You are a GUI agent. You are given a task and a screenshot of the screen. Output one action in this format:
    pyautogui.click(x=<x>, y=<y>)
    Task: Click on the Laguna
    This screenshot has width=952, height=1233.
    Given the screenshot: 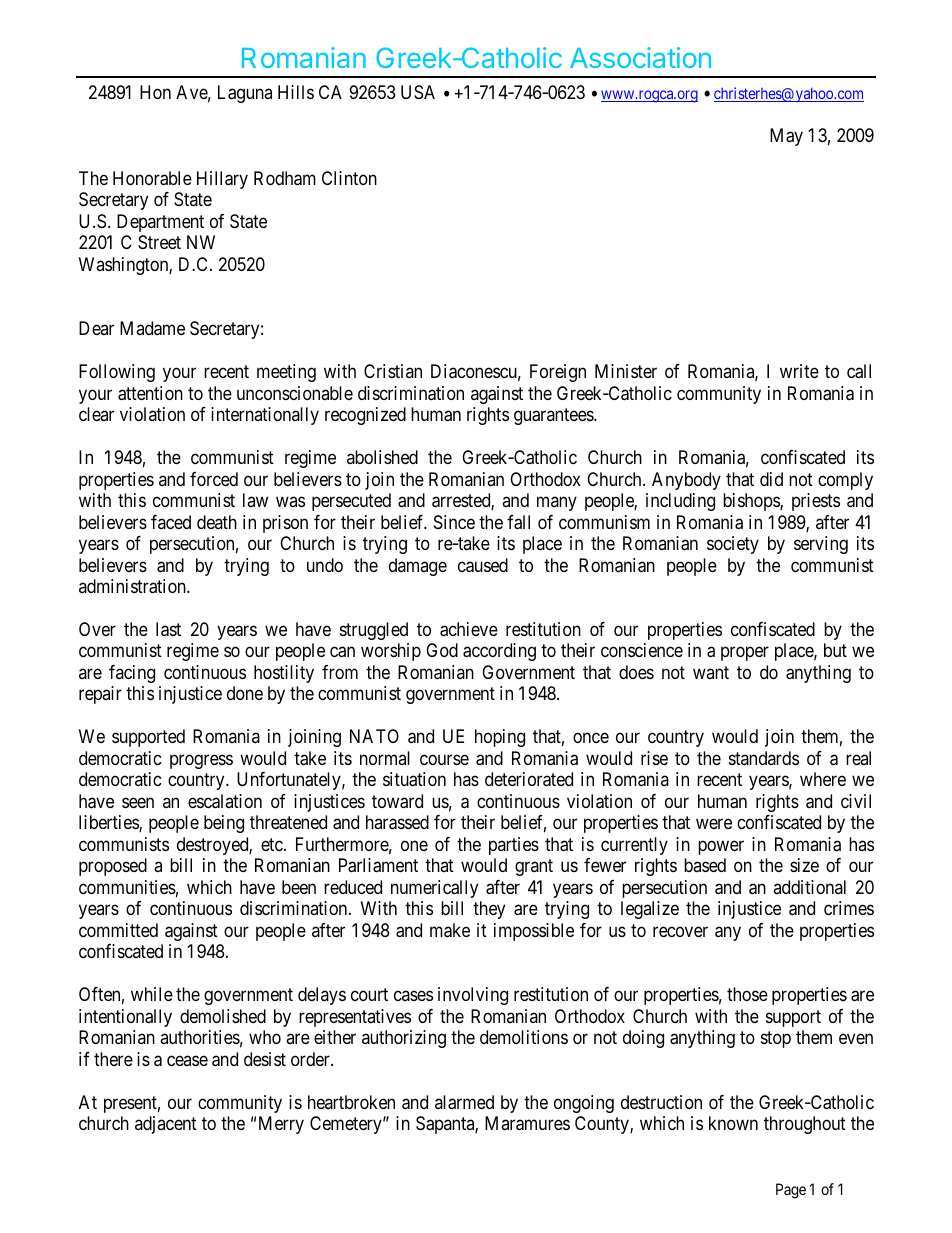 What is the action you would take?
    pyautogui.click(x=245, y=94)
